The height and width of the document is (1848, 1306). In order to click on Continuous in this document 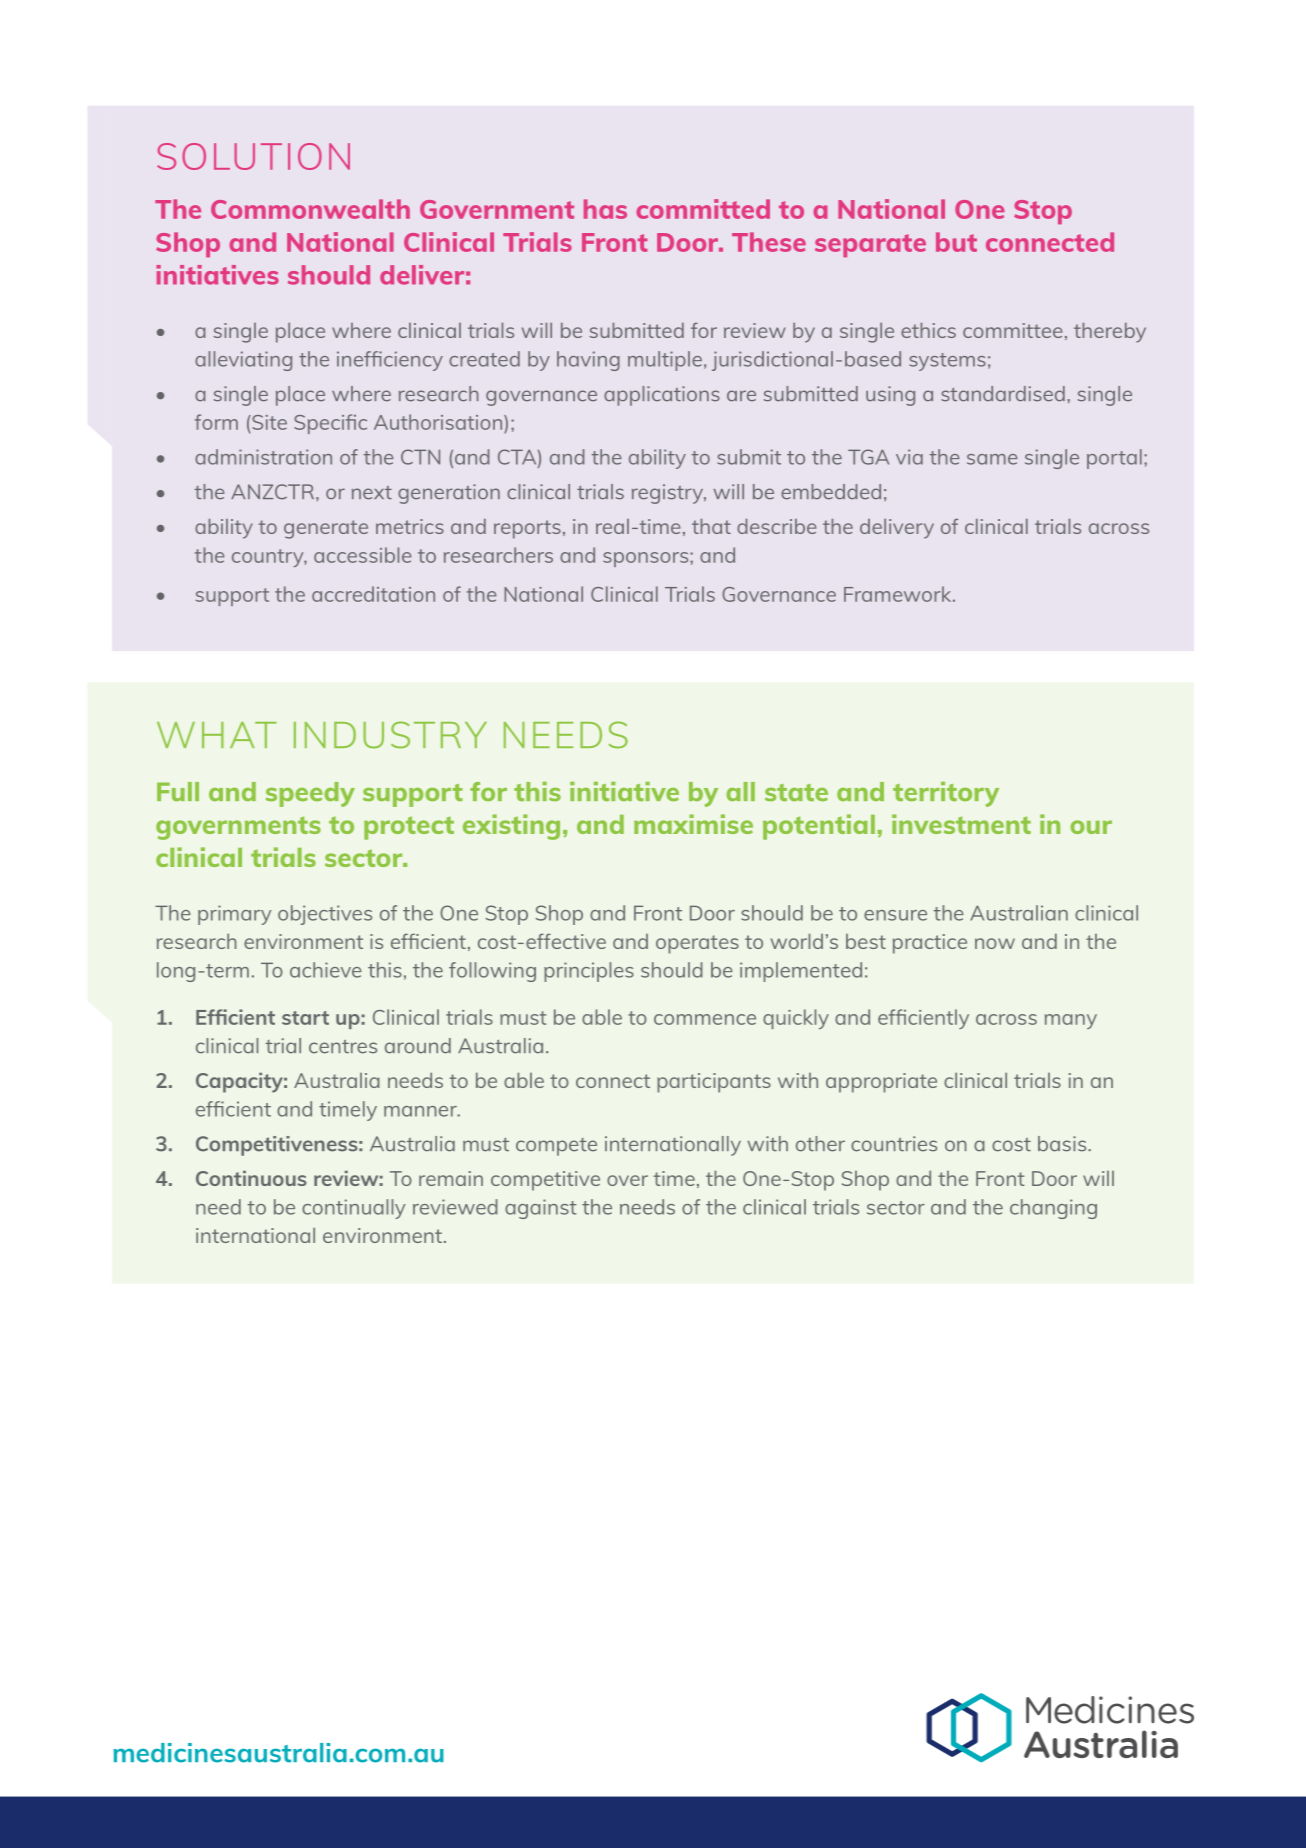, I will do `click(251, 1178)`.
